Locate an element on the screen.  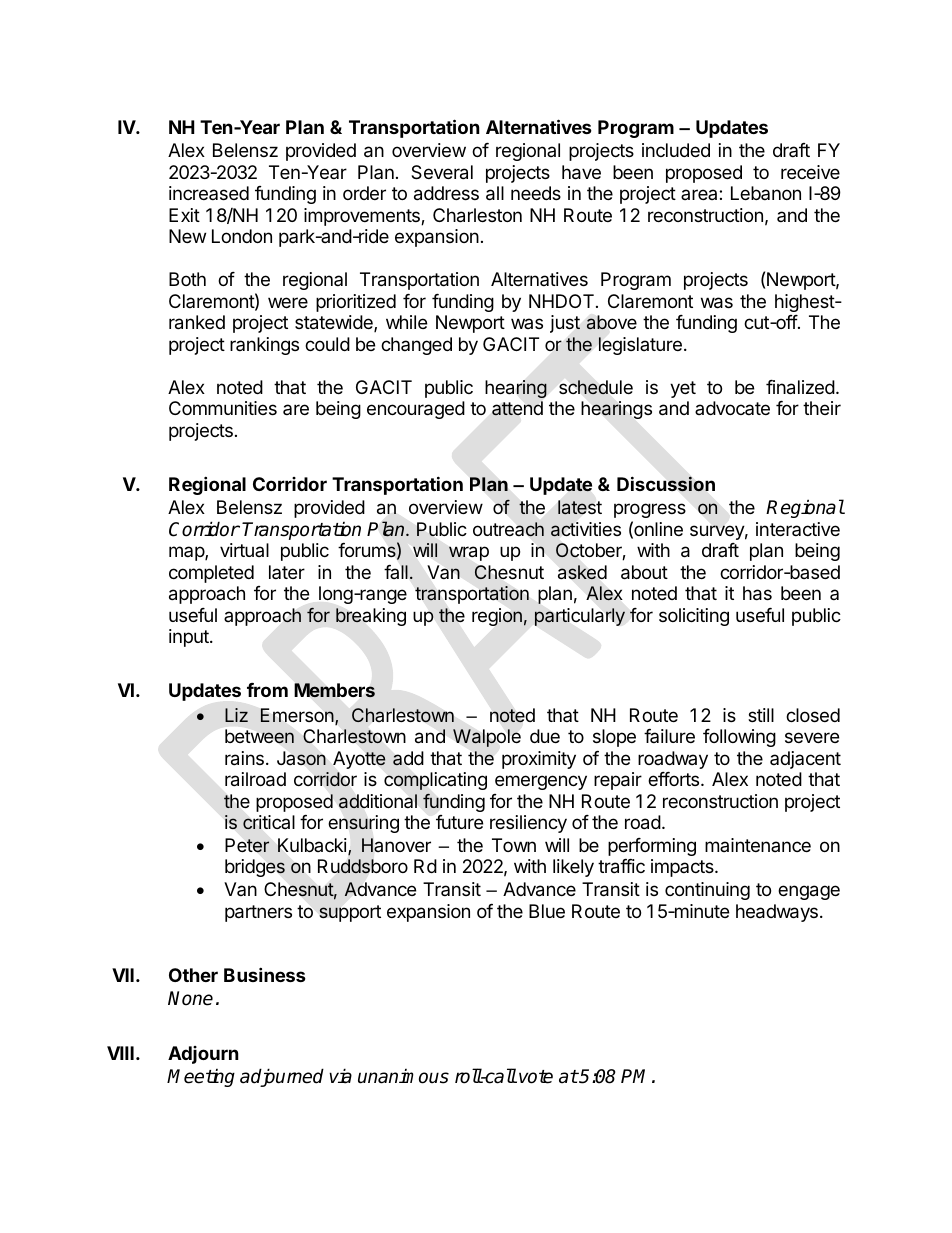
increased is located at coordinates (209, 193).
